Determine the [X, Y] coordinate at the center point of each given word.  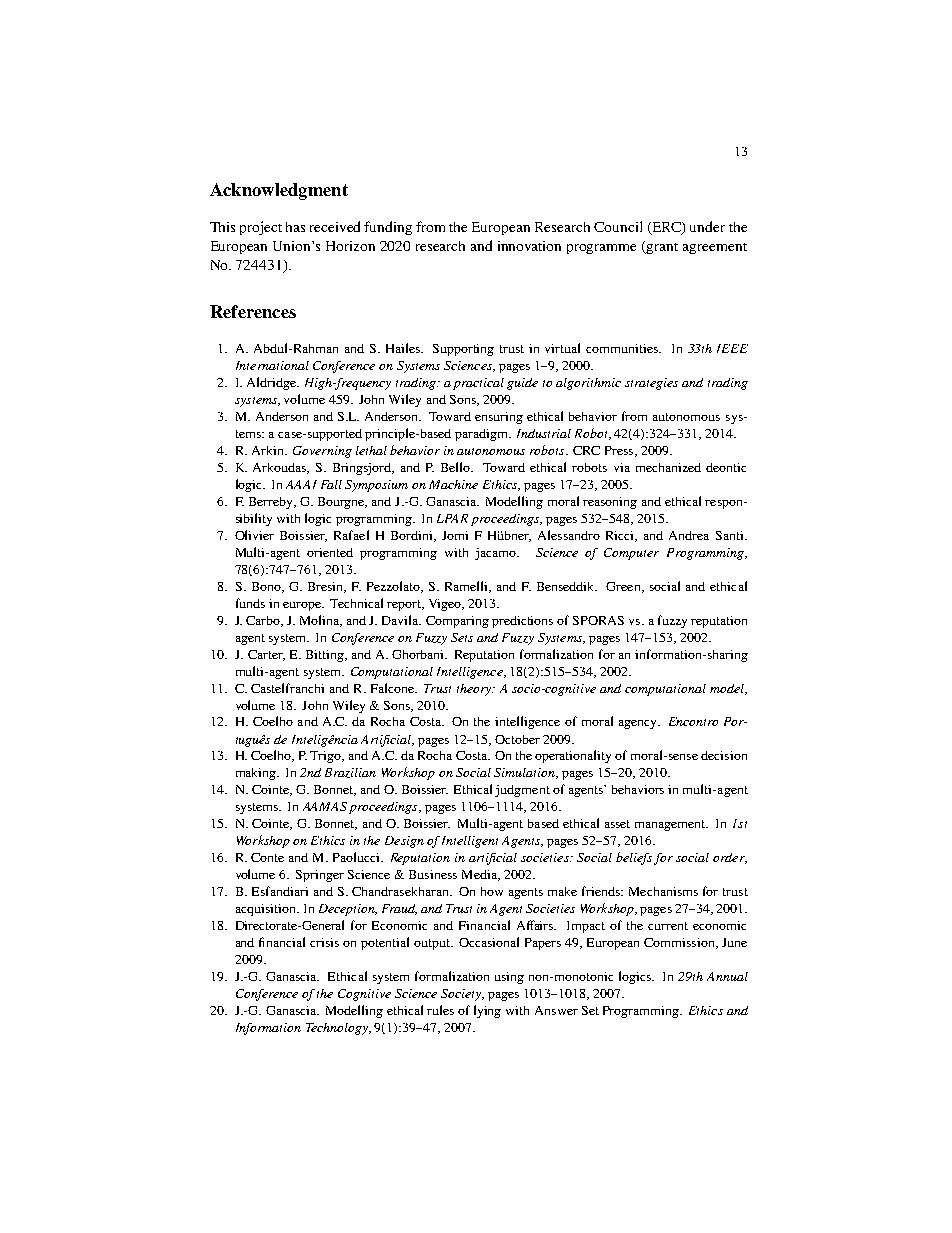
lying [487, 1011]
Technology [338, 1029]
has [295, 227]
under [707, 226]
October [517, 739]
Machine [453, 484]
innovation [529, 246]
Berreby [272, 503]
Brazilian [350, 773]
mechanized [668, 467]
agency [639, 724]
